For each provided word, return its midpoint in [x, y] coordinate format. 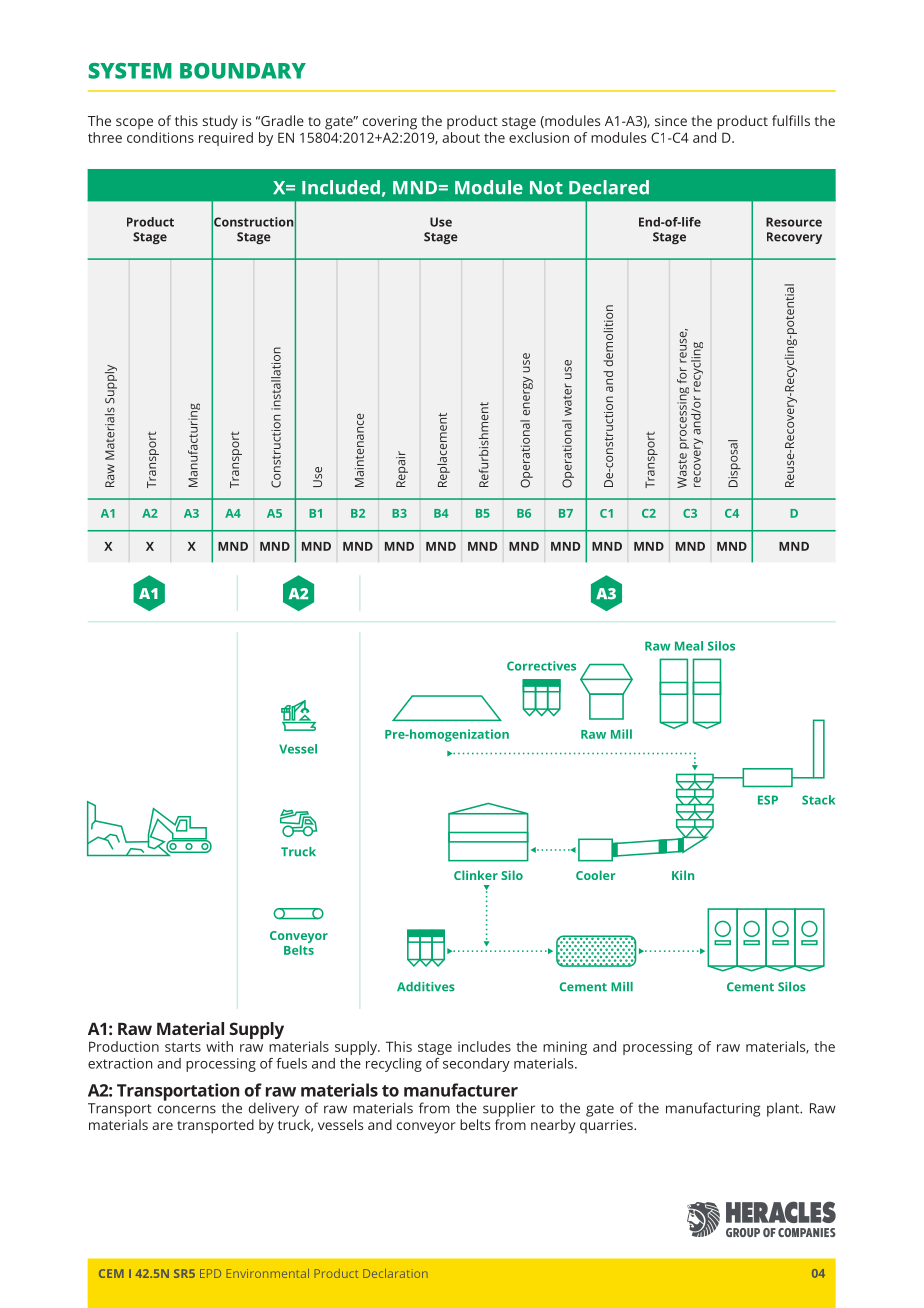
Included [341, 187]
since [671, 121]
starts [183, 1047]
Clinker [476, 875]
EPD [210, 1273]
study [220, 122]
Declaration [395, 1273]
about [461, 137]
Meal [689, 646]
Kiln [683, 875]
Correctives [541, 666]
